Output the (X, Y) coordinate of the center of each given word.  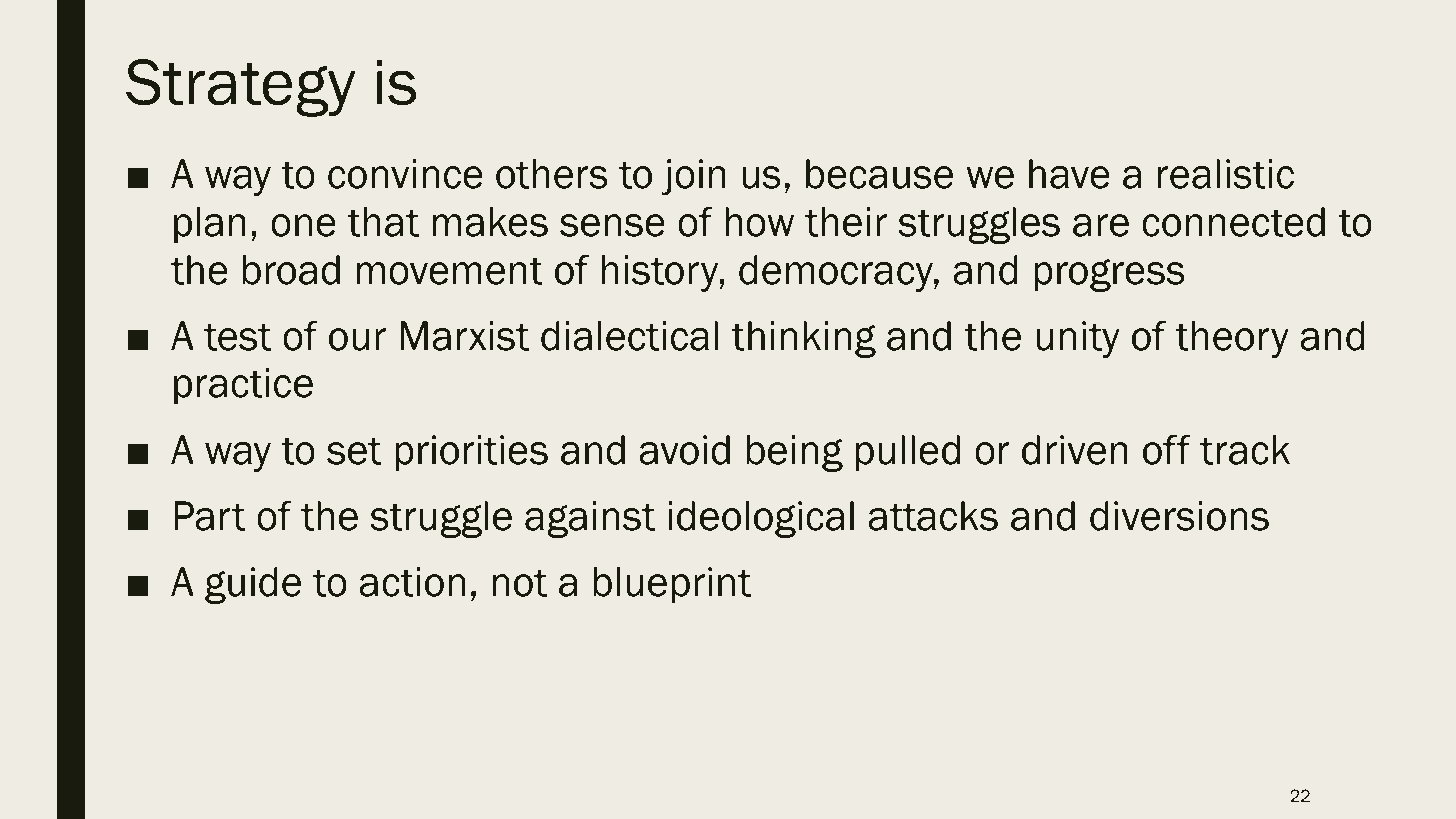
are (1101, 225)
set (354, 451)
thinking (803, 339)
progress (1109, 275)
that (383, 222)
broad (291, 270)
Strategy (240, 88)
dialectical (629, 336)
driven (1075, 450)
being (795, 453)
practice (243, 386)
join (693, 177)
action (412, 582)
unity (1078, 339)
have (1069, 174)
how (759, 222)
